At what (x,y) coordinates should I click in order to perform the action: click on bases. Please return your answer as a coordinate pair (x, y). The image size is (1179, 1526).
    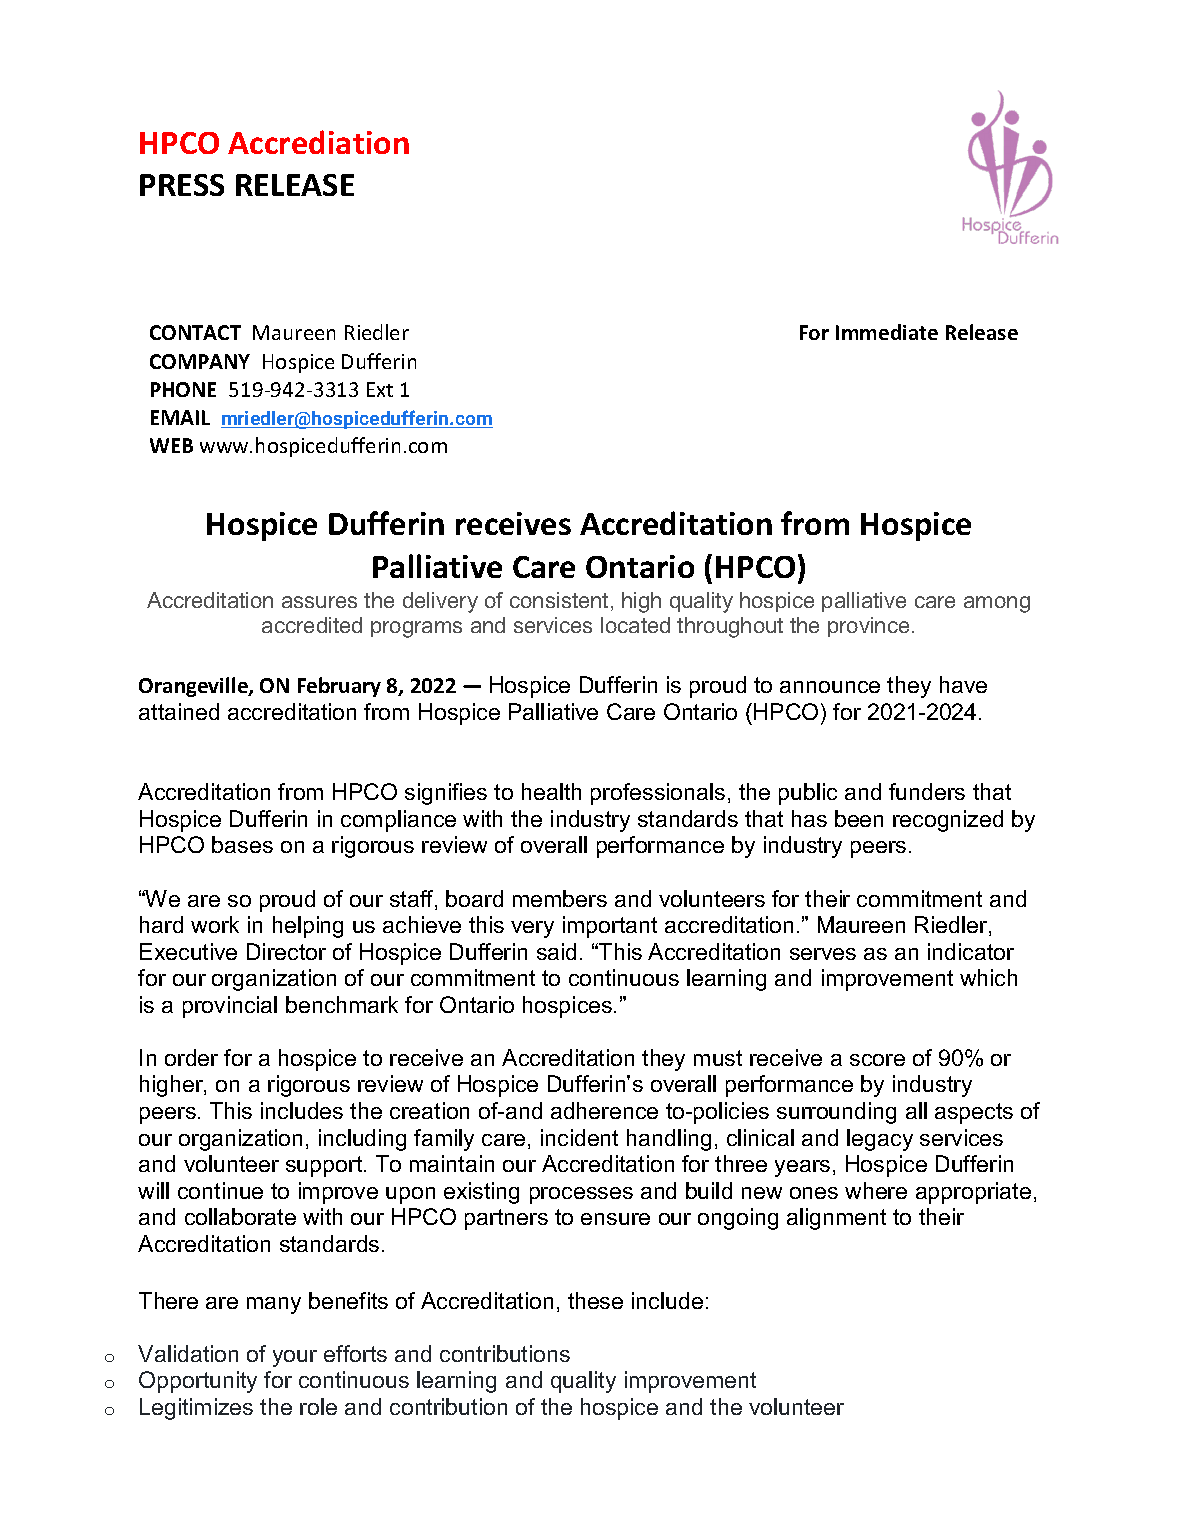
    Looking at the image, I should click on (242, 844).
